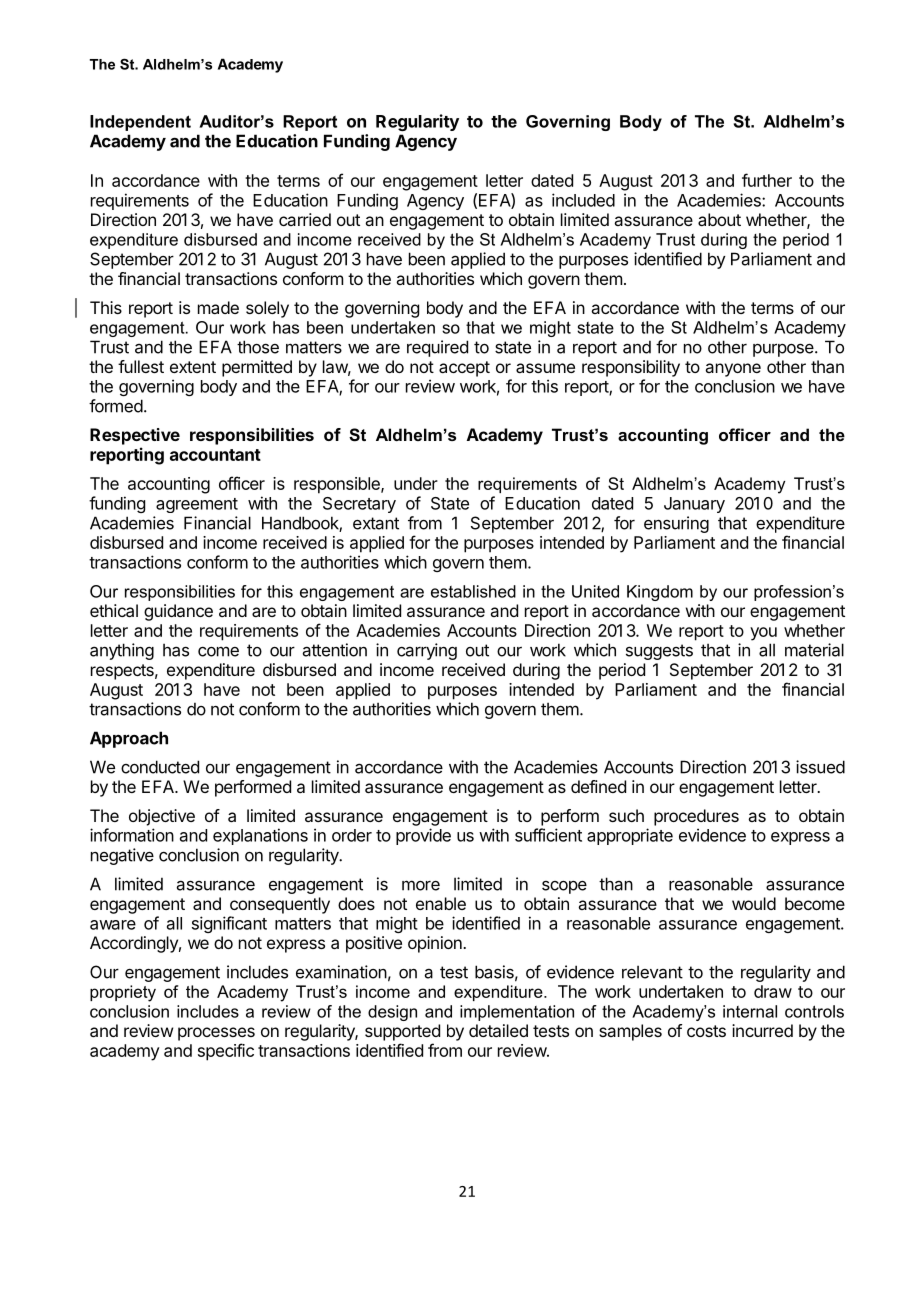 The image size is (924, 1308). What do you see at coordinates (215, 455) in the screenshot?
I see `accountant` at bounding box center [215, 455].
